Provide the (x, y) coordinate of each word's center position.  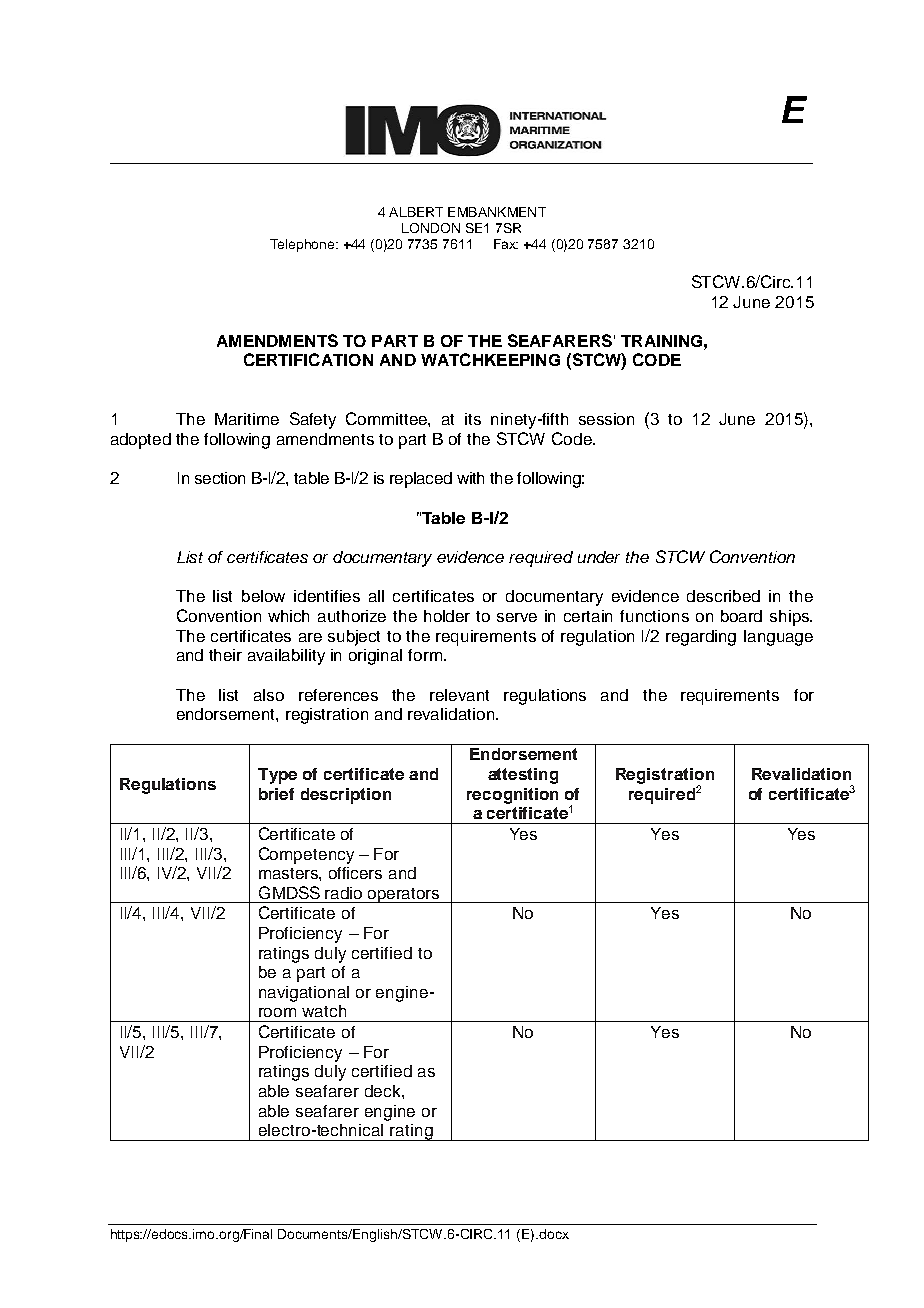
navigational (304, 994)
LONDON (431, 228)
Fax (506, 244)
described (723, 596)
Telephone (304, 245)
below (263, 596)
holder (447, 616)
